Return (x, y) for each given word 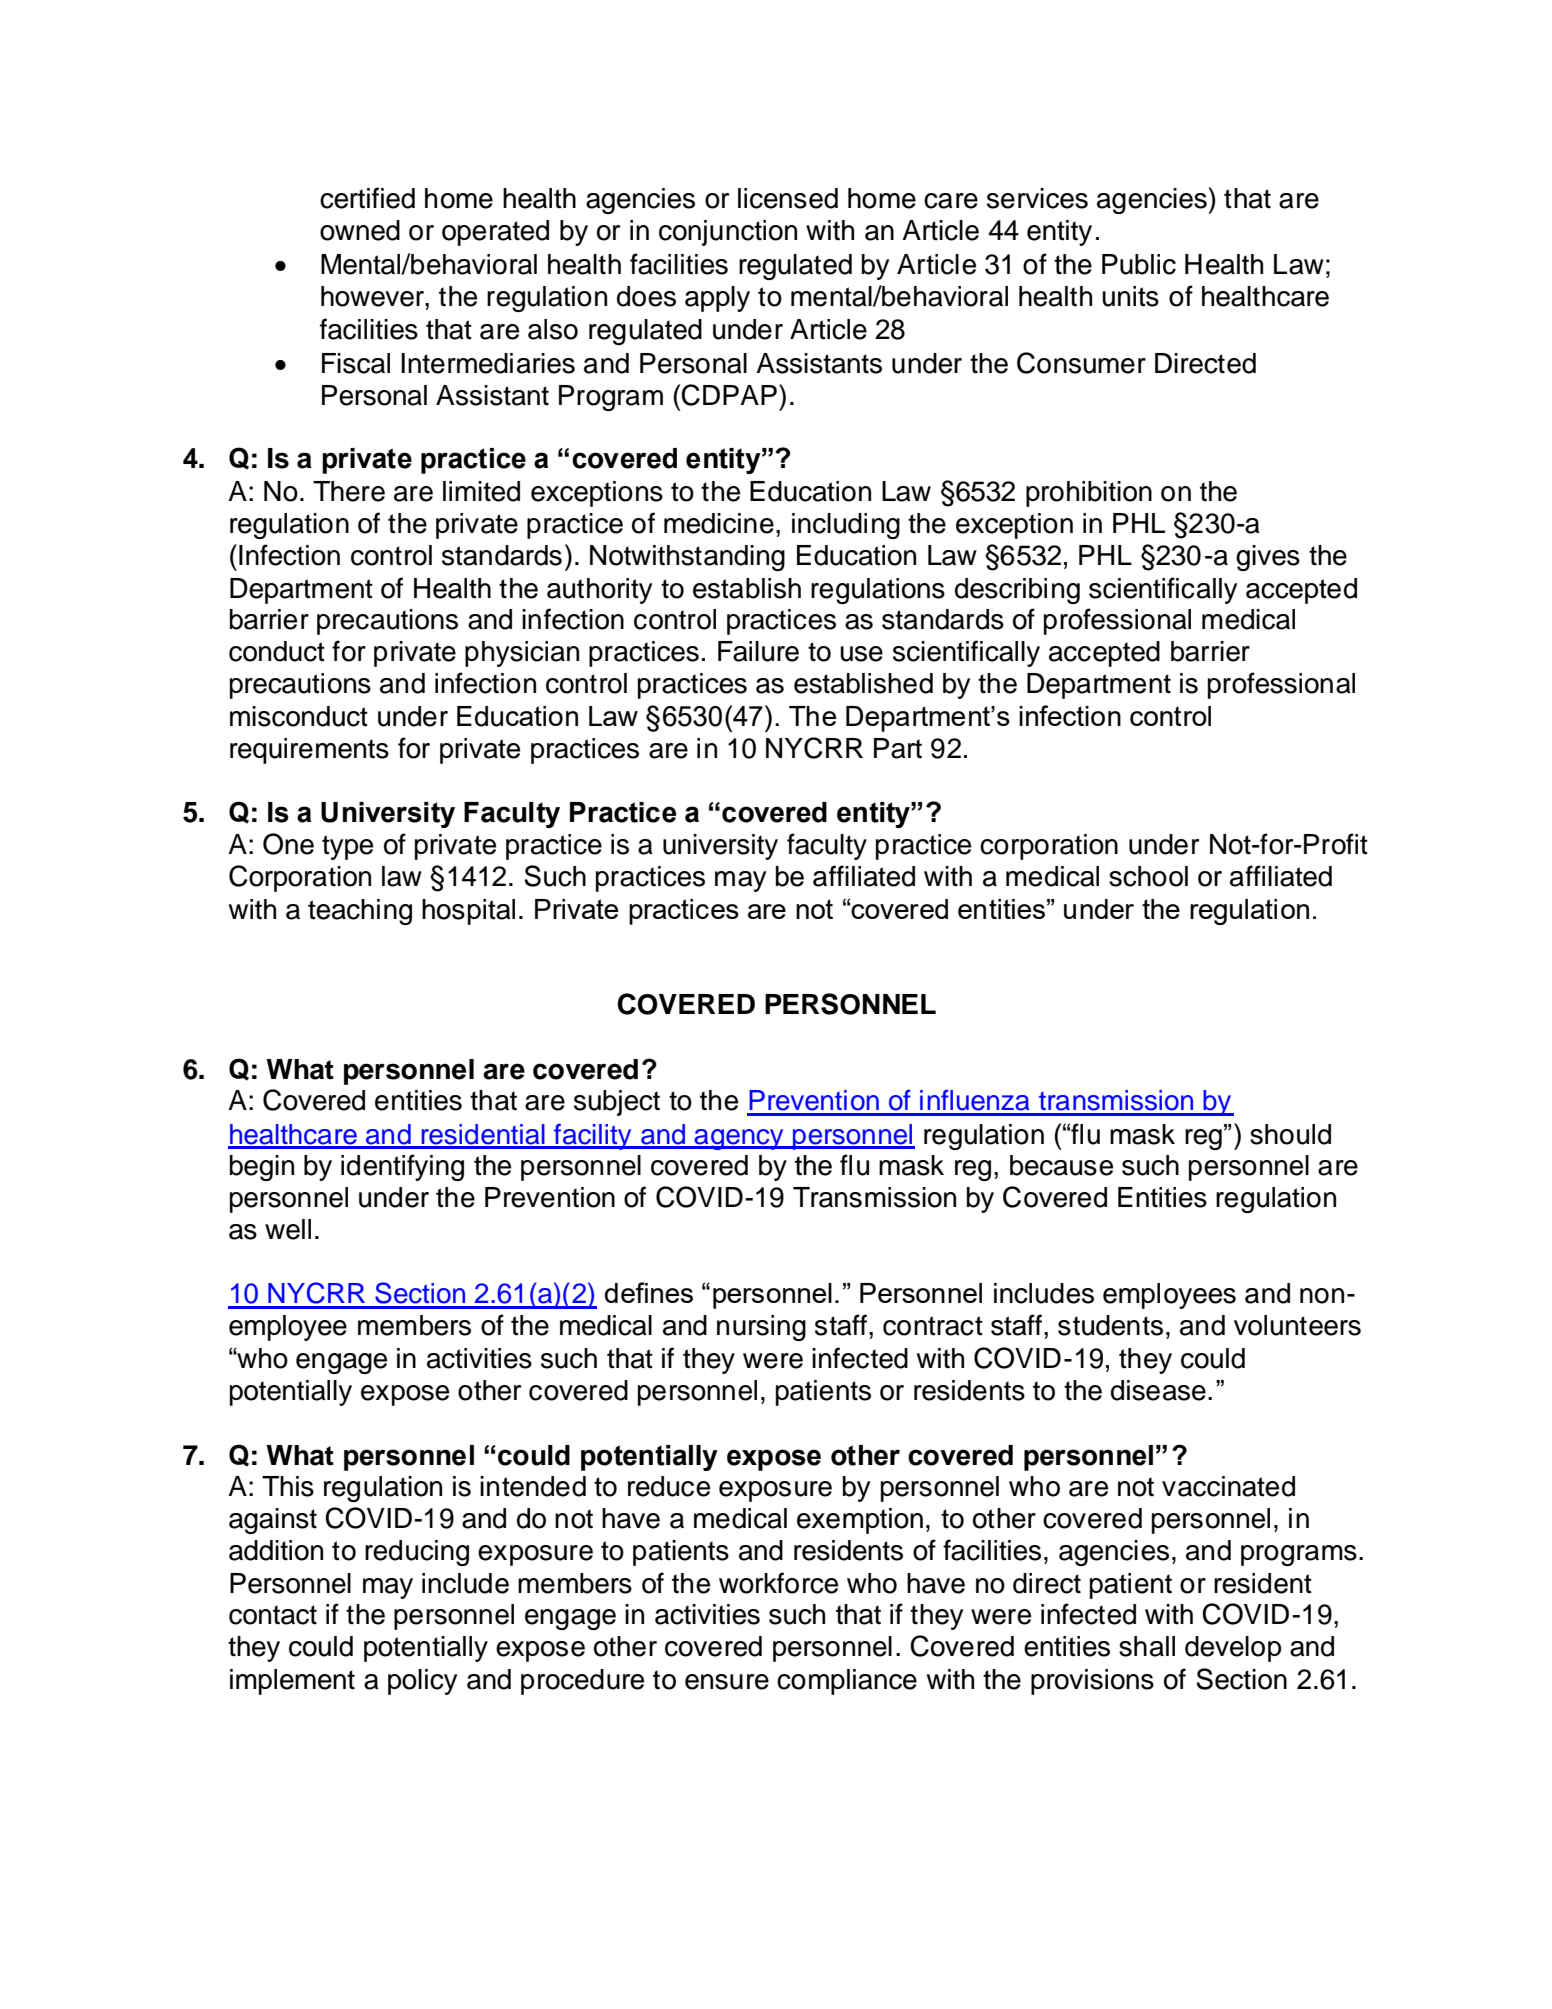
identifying (402, 1167)
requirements (309, 751)
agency (739, 1139)
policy (422, 1682)
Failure (758, 651)
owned (360, 230)
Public (1139, 264)
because (1061, 1165)
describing (1017, 591)
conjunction (728, 233)
